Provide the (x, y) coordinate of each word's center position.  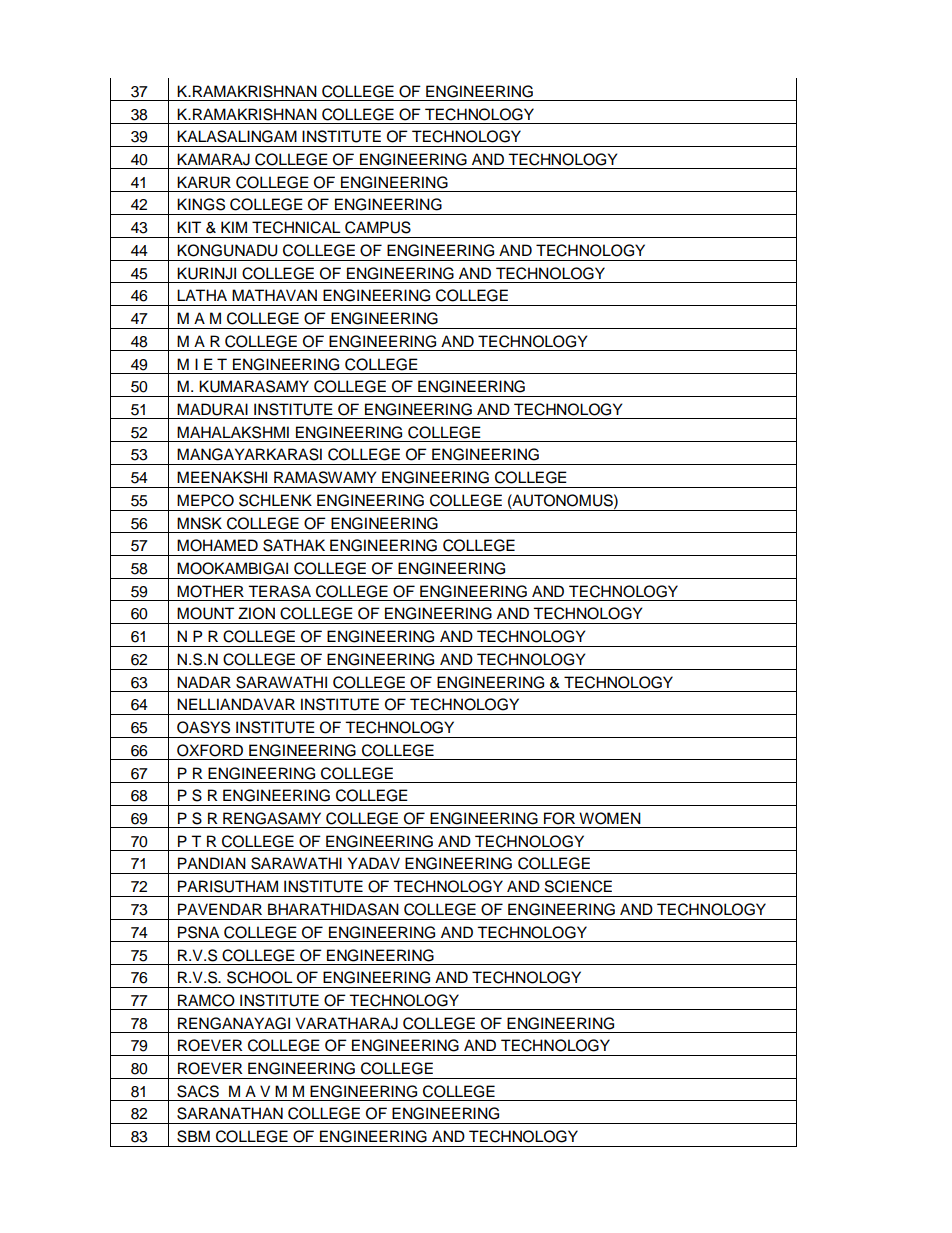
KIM (234, 227)
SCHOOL (259, 977)
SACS (198, 1091)
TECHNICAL (296, 227)
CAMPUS (378, 227)
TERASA (279, 591)
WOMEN (610, 818)
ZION (256, 613)
